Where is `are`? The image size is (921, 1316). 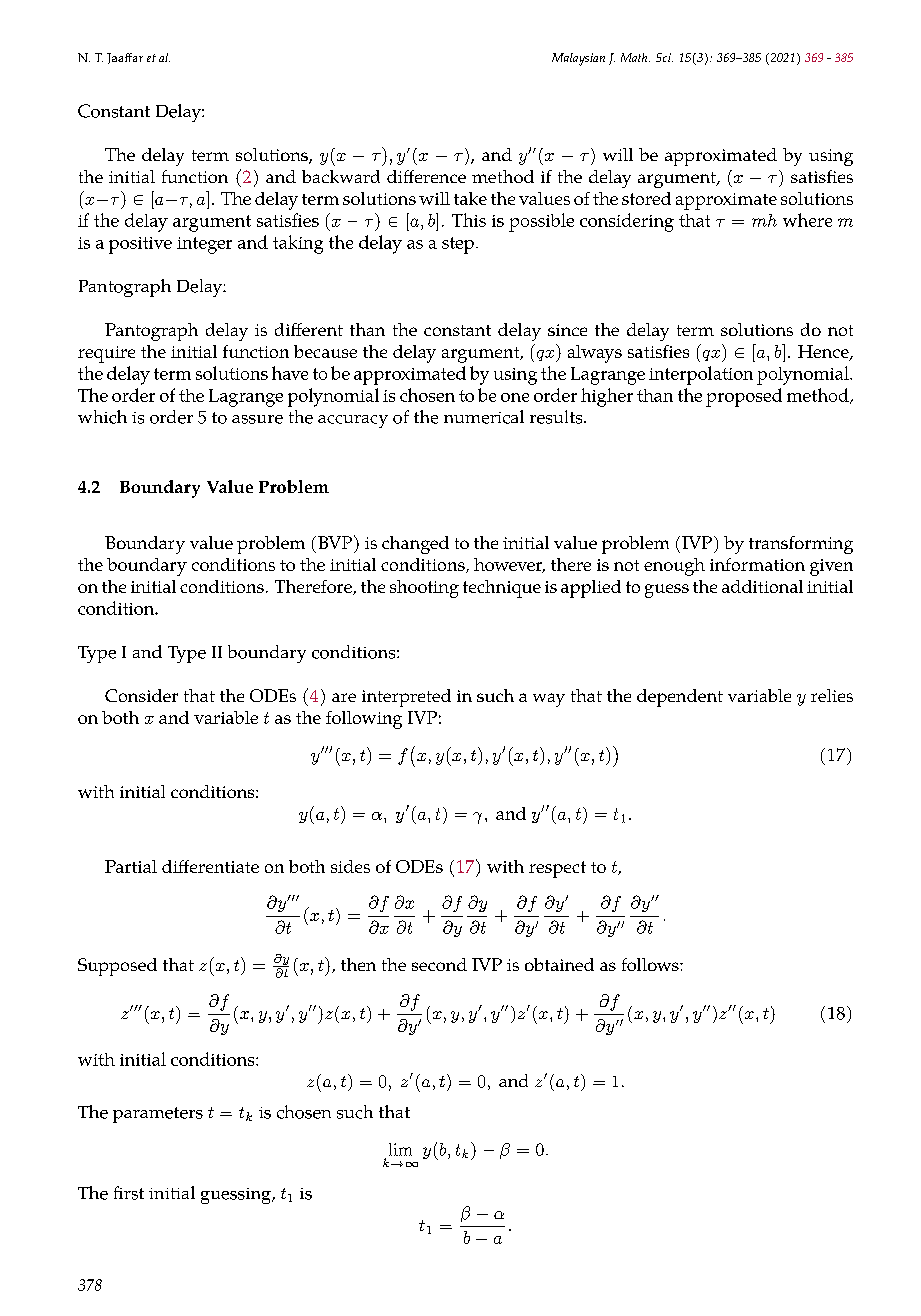
are is located at coordinates (344, 697).
